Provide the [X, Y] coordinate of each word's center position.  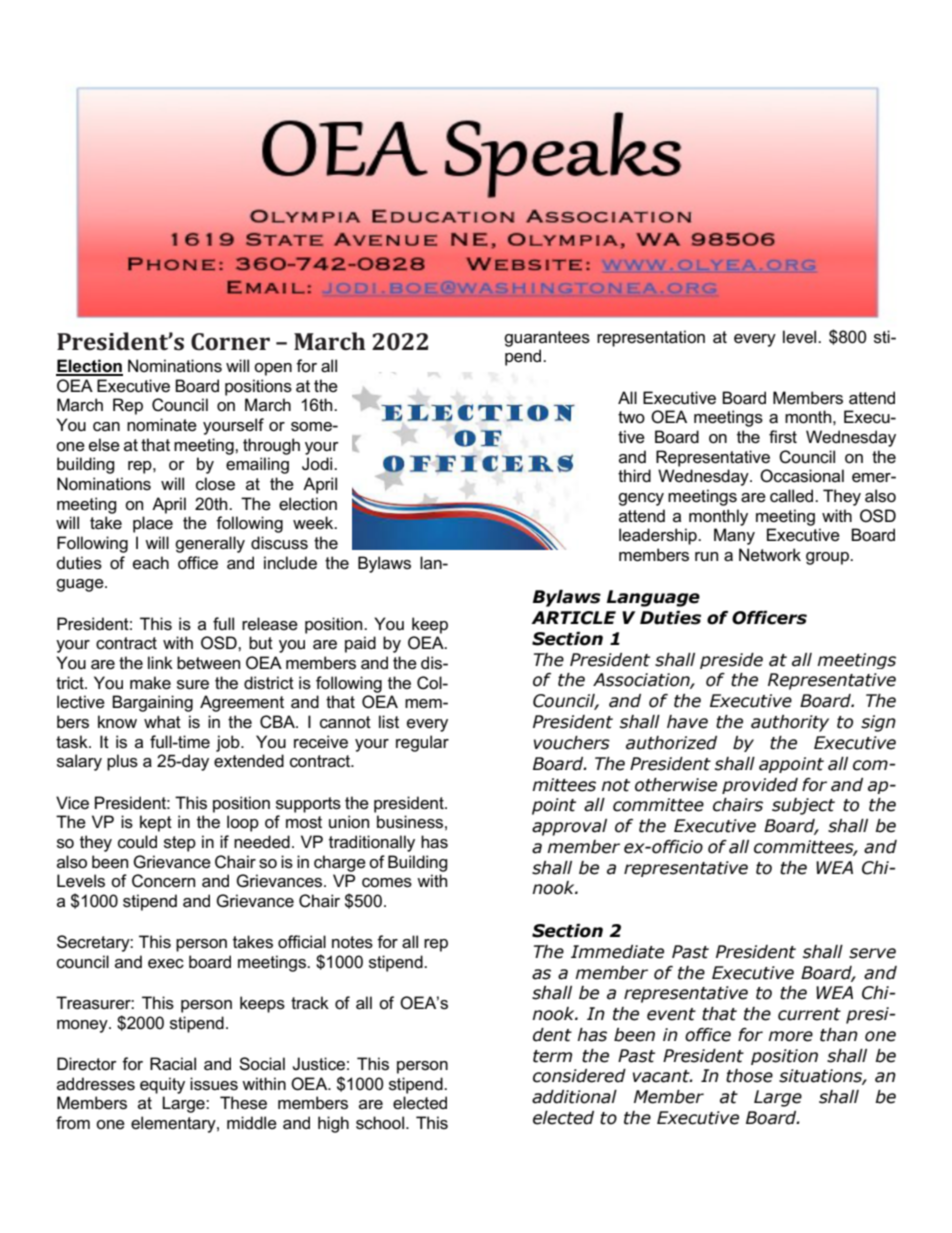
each [151, 563]
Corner [230, 342]
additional [574, 1097]
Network [770, 555]
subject [803, 806]
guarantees [547, 339]
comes [387, 883]
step [180, 844]
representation [651, 338]
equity [162, 1085]
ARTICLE [573, 618]
